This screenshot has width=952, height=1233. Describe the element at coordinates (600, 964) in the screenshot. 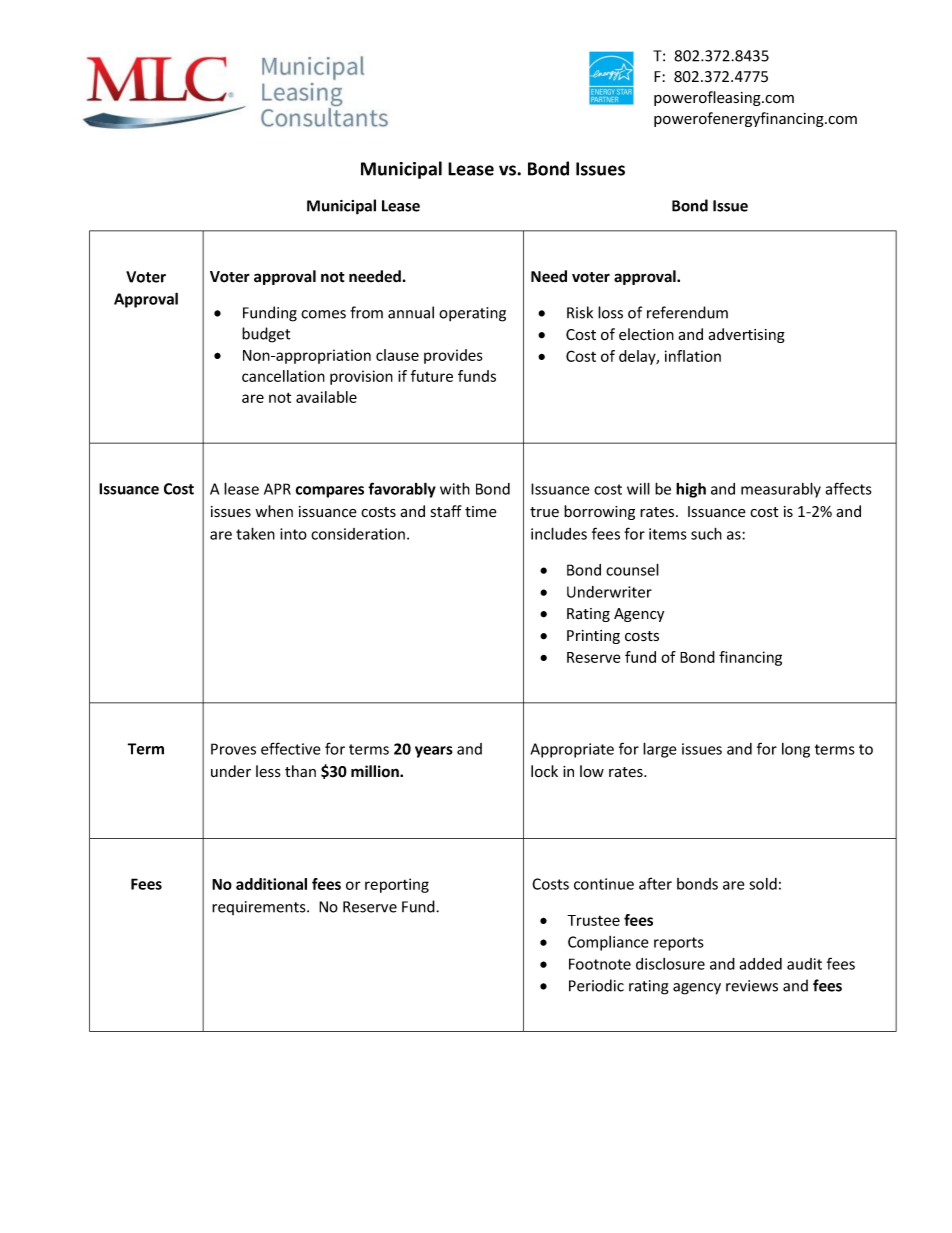

I see `Footnote` at that location.
